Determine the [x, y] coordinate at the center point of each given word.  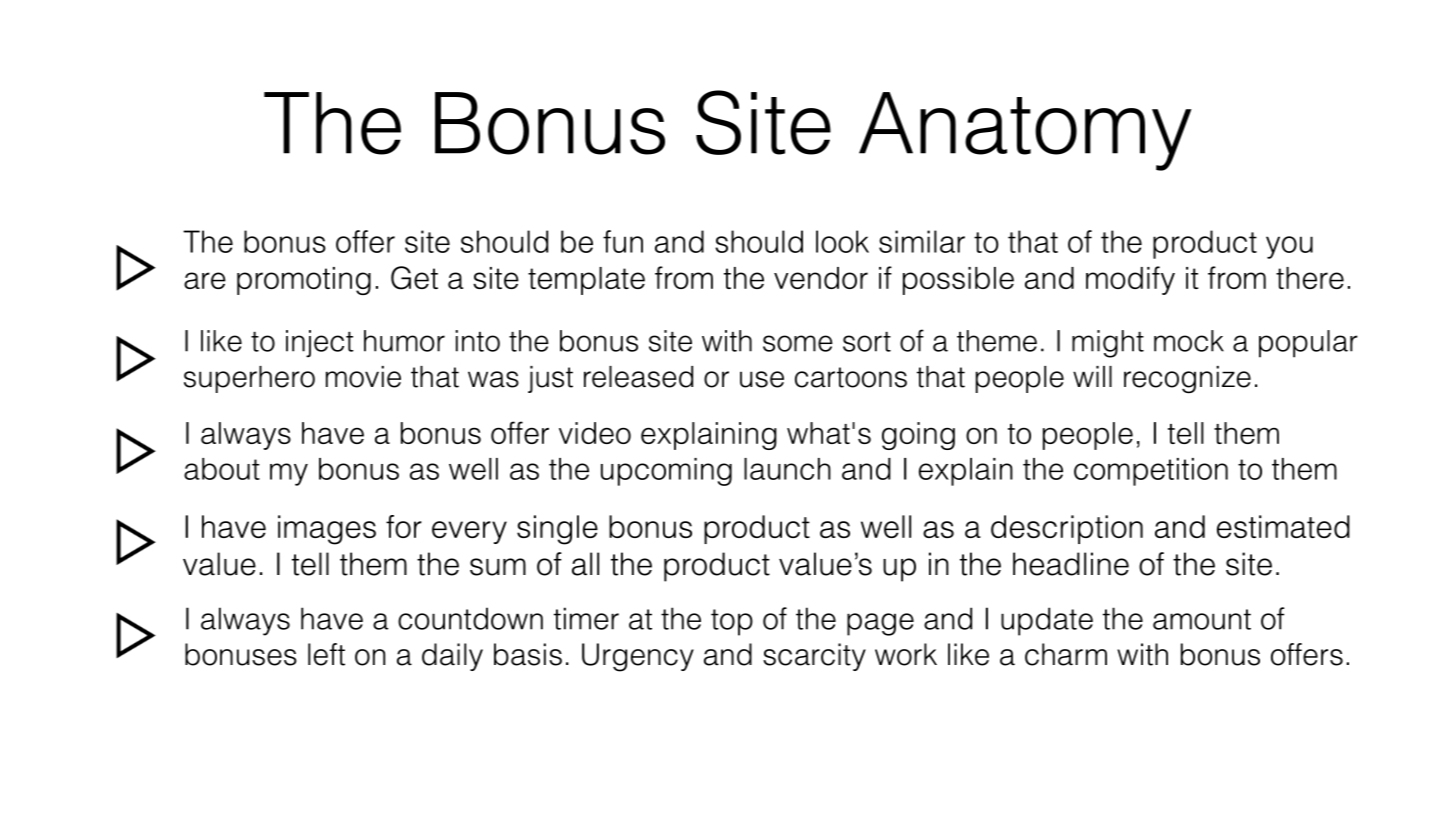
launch [787, 469]
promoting [304, 281]
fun [623, 241]
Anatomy [1025, 131]
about [222, 469]
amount [1202, 619]
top [732, 622]
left [326, 654]
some [798, 343]
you [1289, 247]
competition [1151, 472]
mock [1189, 341]
